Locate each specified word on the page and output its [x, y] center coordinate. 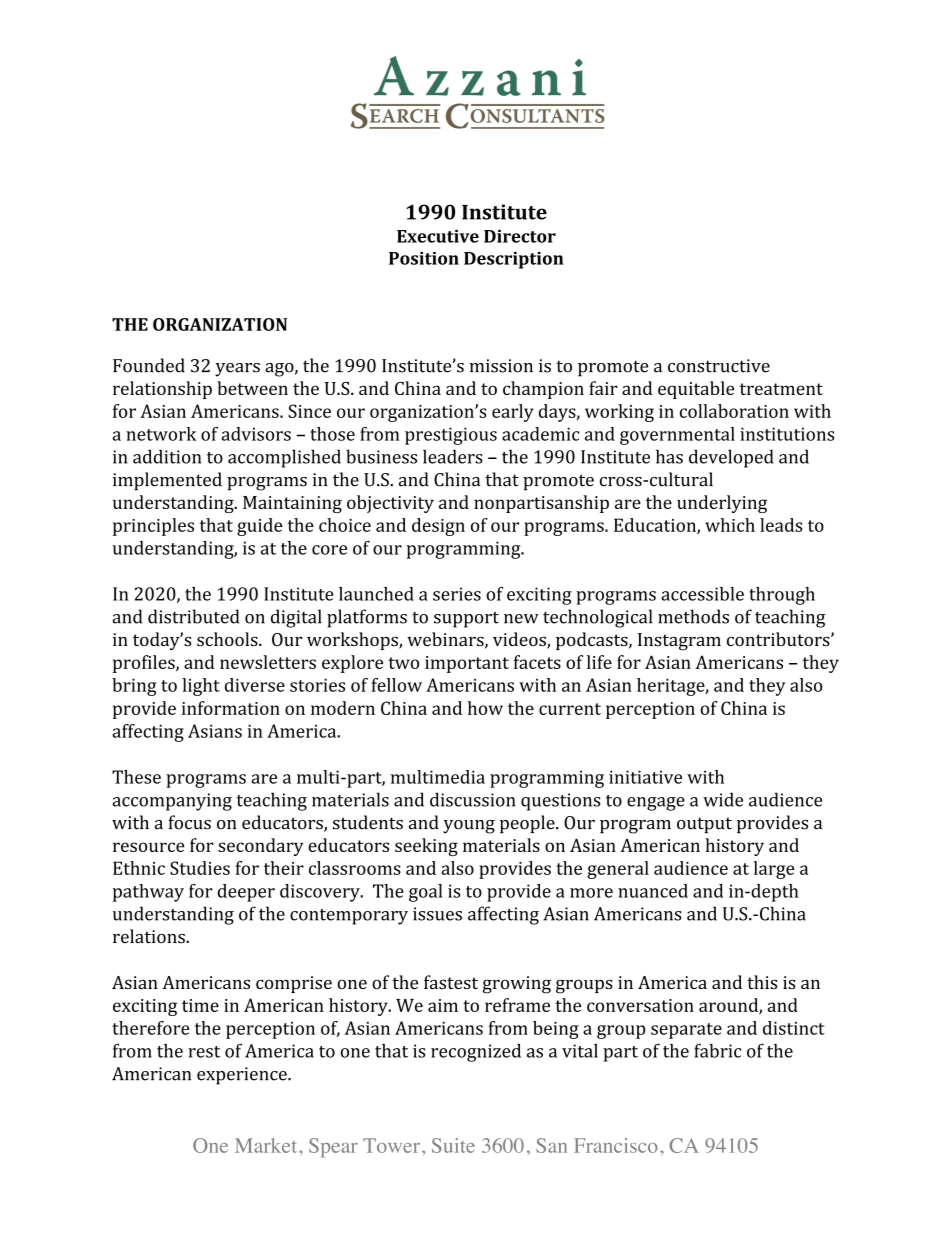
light [201, 687]
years [237, 370]
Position [424, 258]
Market [267, 1145]
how [485, 708]
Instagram [679, 642]
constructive [719, 366]
